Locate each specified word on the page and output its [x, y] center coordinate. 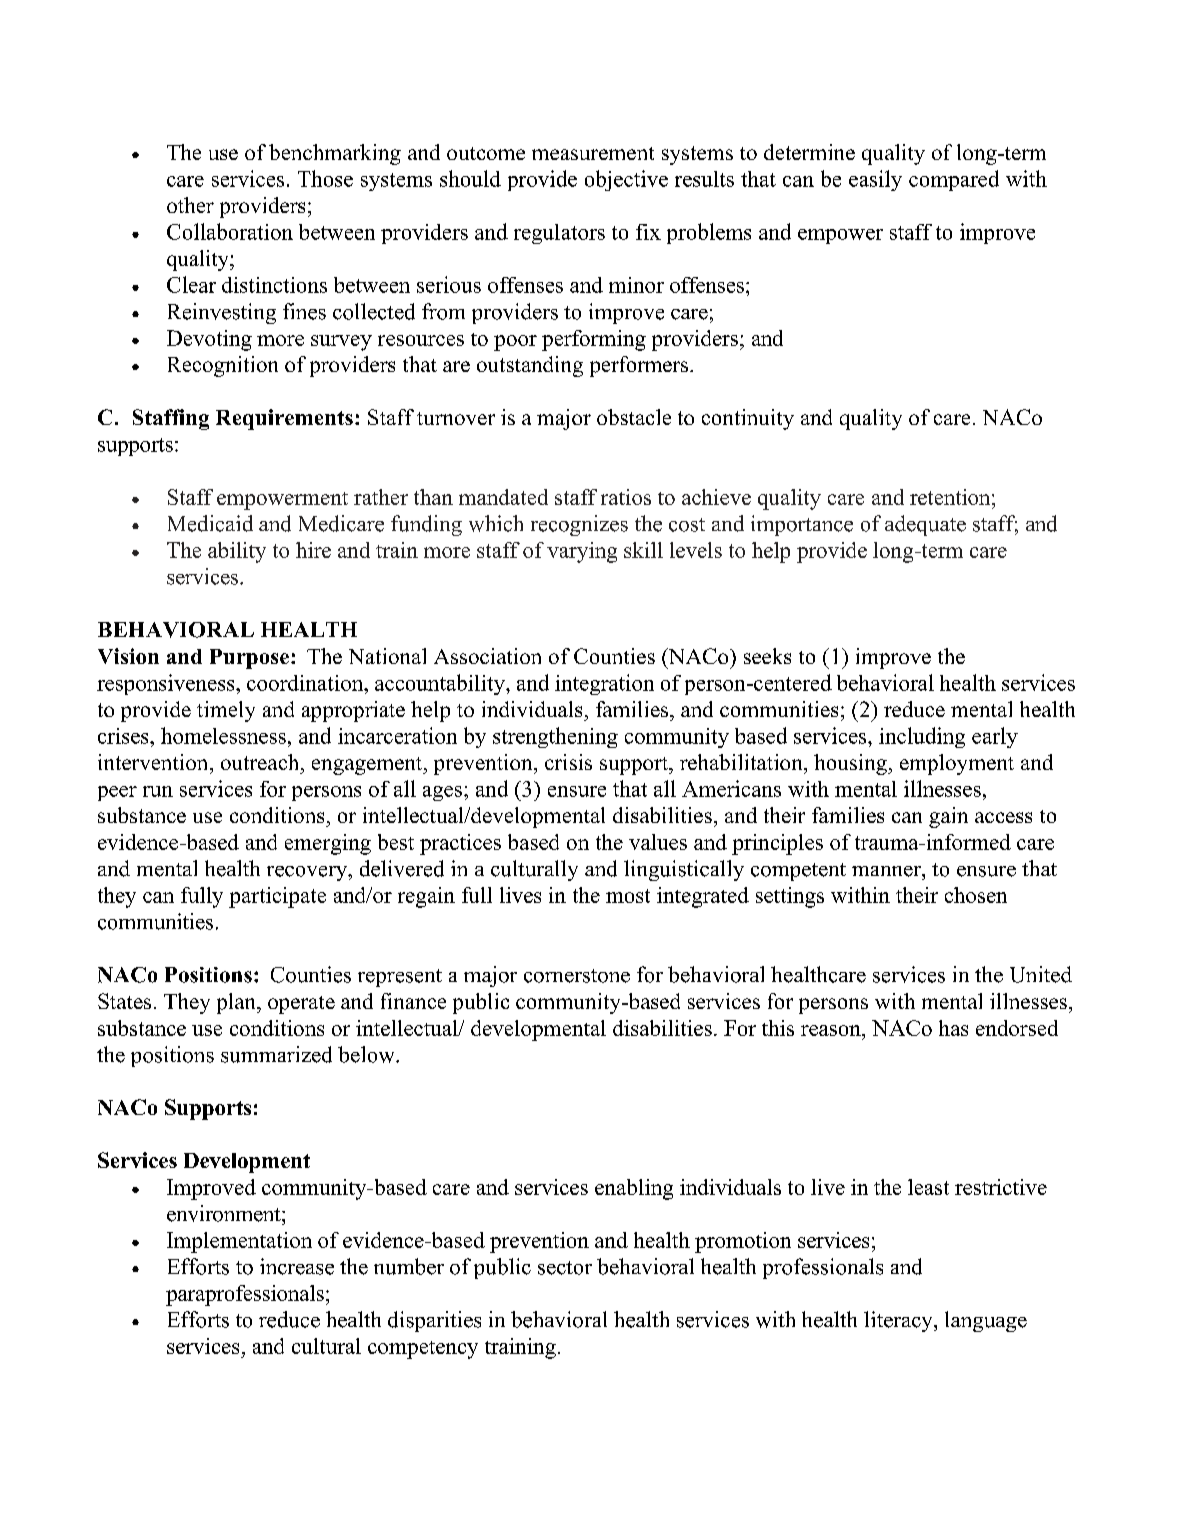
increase [297, 1266]
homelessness [223, 735]
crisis [568, 762]
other [190, 205]
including [922, 737]
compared [954, 180]
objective [626, 180]
